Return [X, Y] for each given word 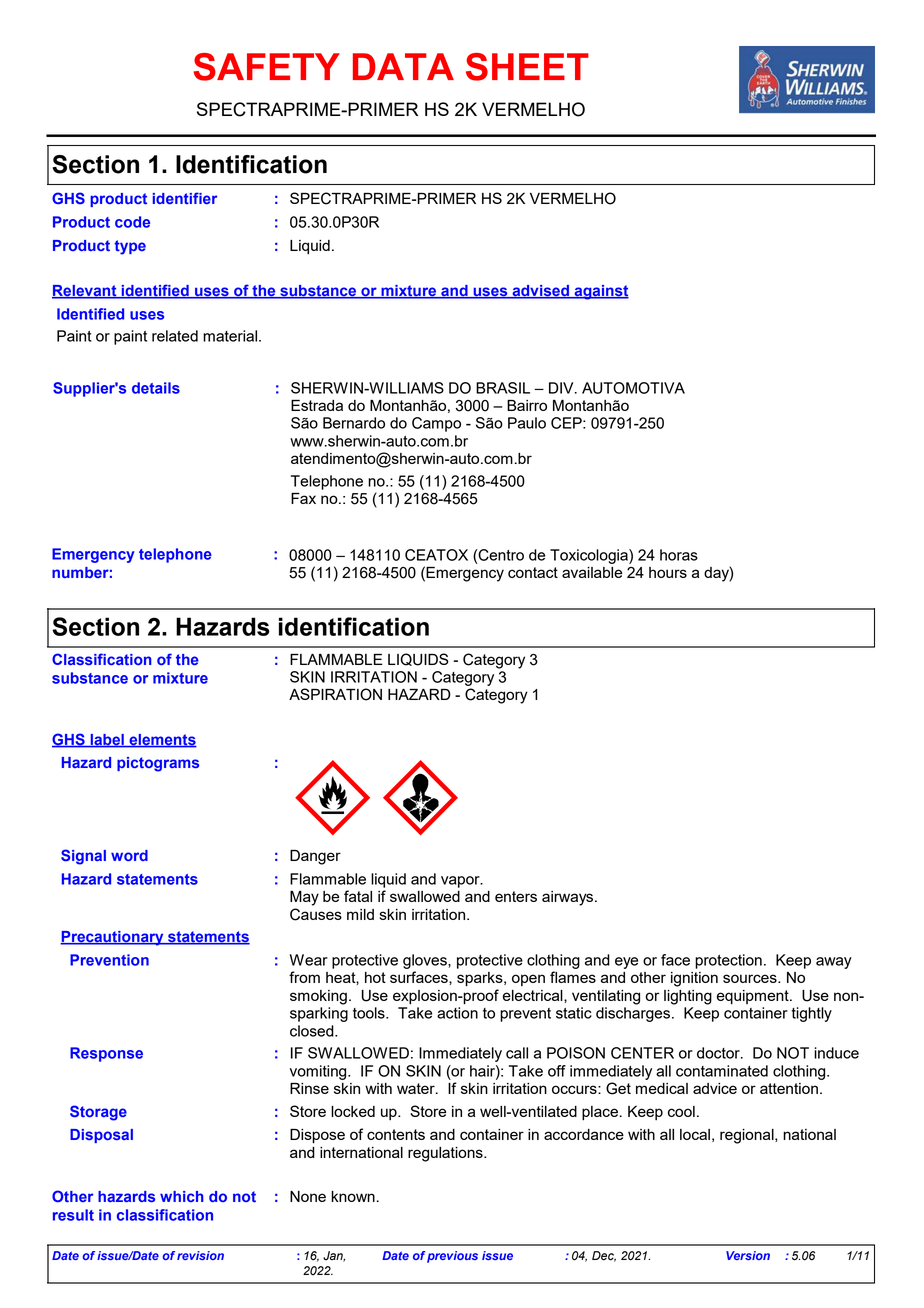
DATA [403, 66]
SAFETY [266, 67]
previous [452, 1257]
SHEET [527, 67]
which [181, 1196]
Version [748, 1255]
